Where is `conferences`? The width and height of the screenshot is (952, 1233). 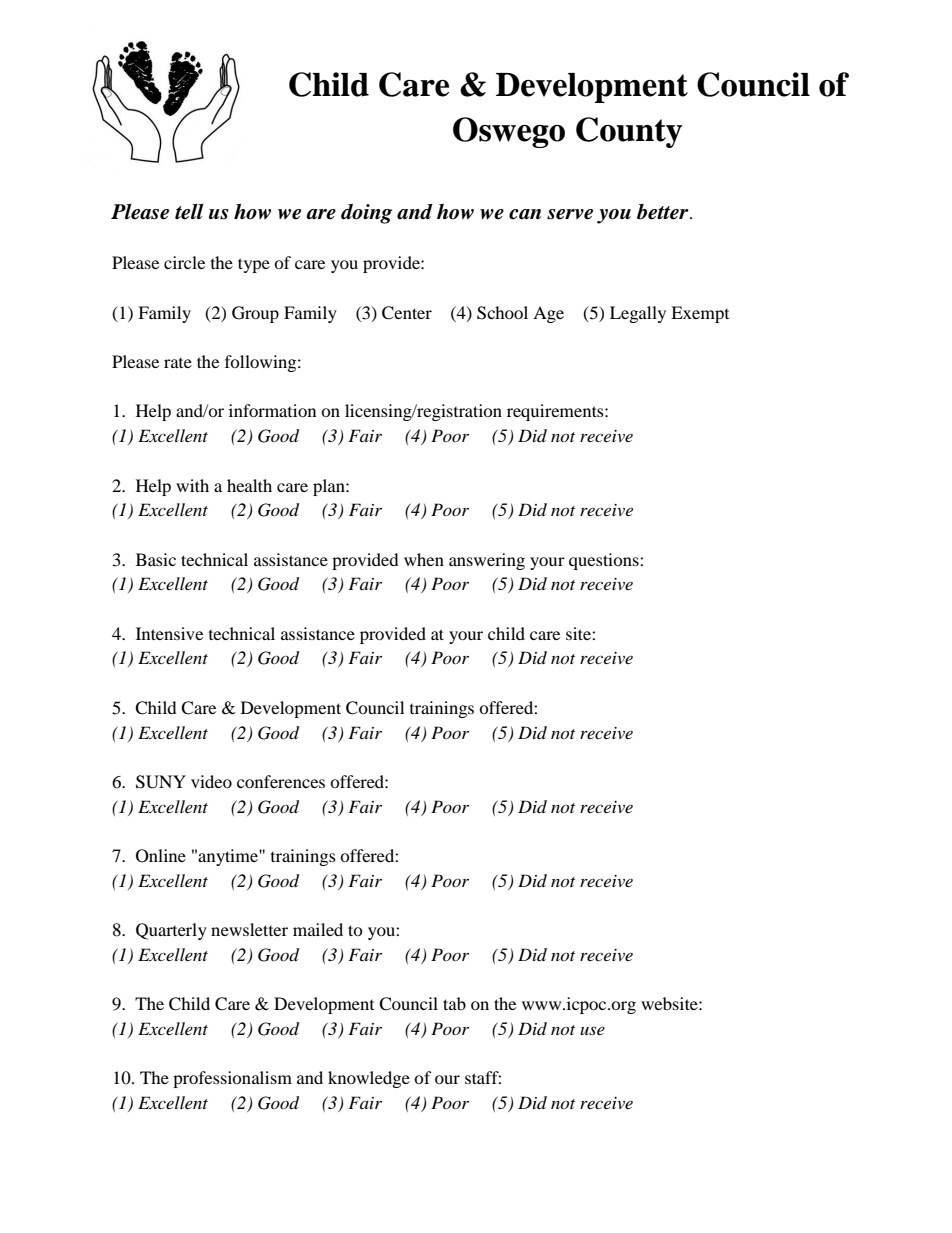 conferences is located at coordinates (281, 781).
